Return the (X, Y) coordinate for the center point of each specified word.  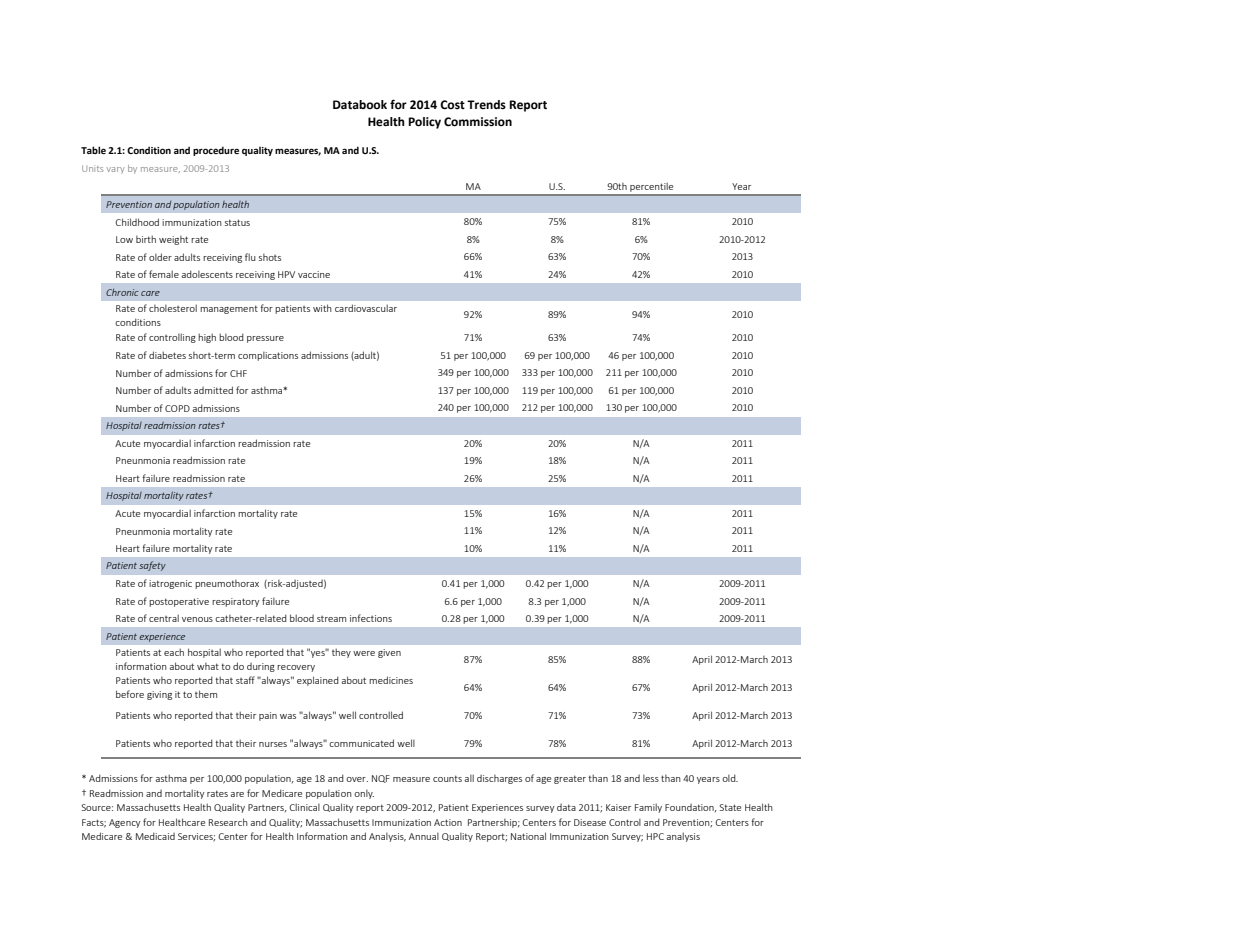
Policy (424, 123)
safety (152, 566)
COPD (177, 408)
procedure (216, 151)
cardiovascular (366, 308)
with (322, 308)
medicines (391, 680)
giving (159, 695)
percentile (652, 189)
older (160, 257)
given (389, 653)
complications (268, 356)
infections (371, 618)
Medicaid (155, 836)
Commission (478, 122)
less (651, 778)
